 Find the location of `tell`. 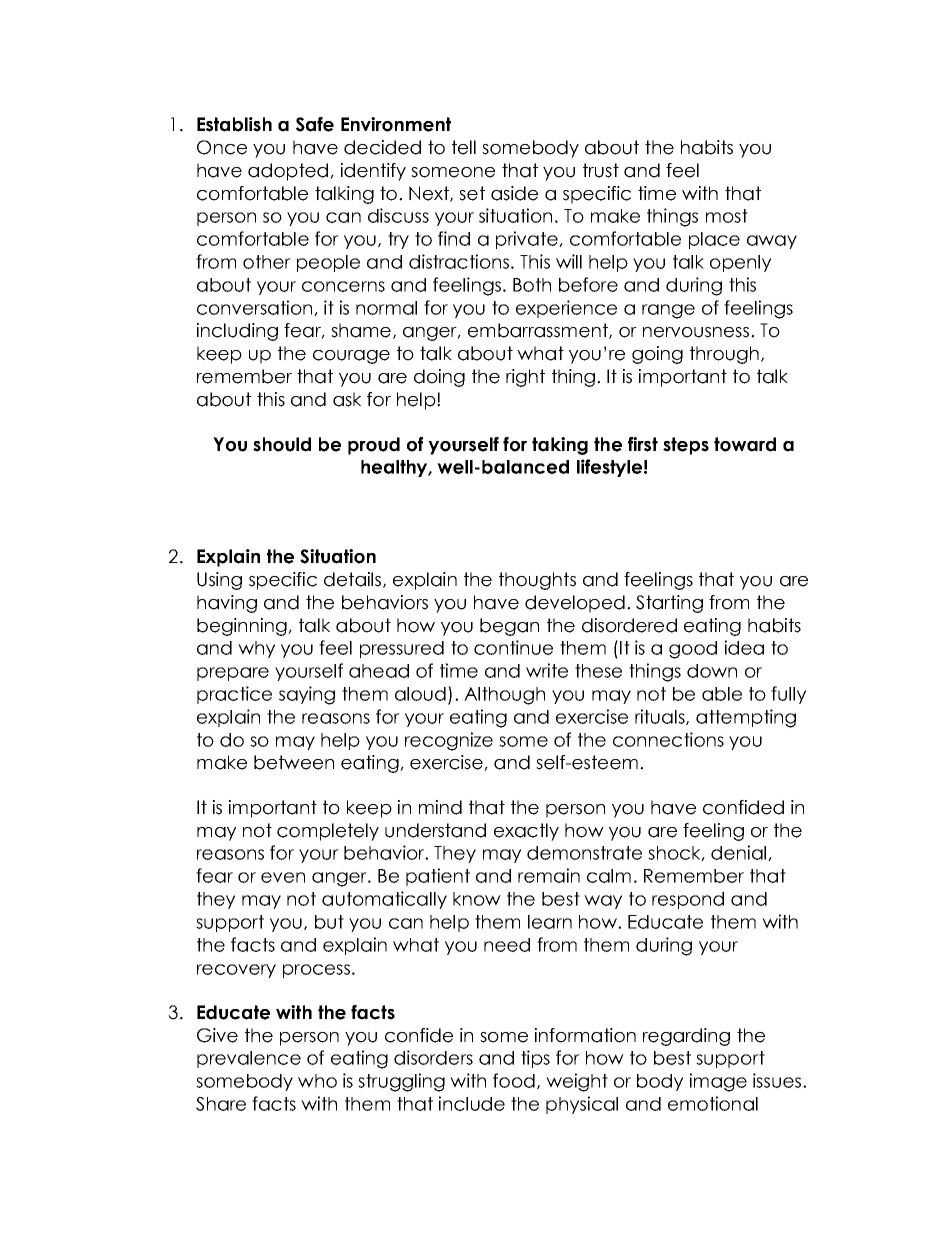

tell is located at coordinates (464, 147).
